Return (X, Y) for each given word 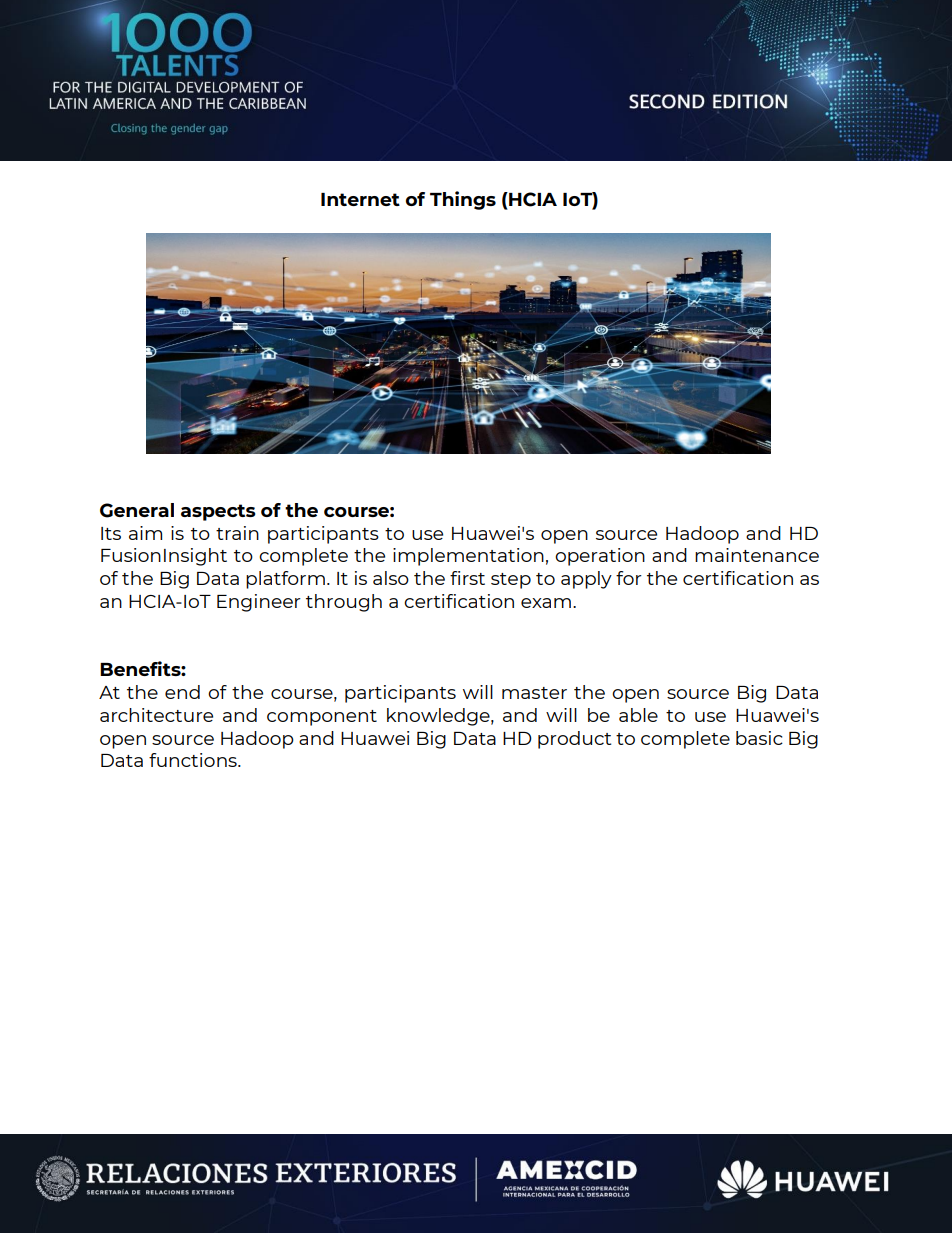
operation (600, 557)
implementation (468, 557)
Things (463, 200)
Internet (360, 199)
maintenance (757, 555)
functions (194, 760)
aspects (218, 512)
